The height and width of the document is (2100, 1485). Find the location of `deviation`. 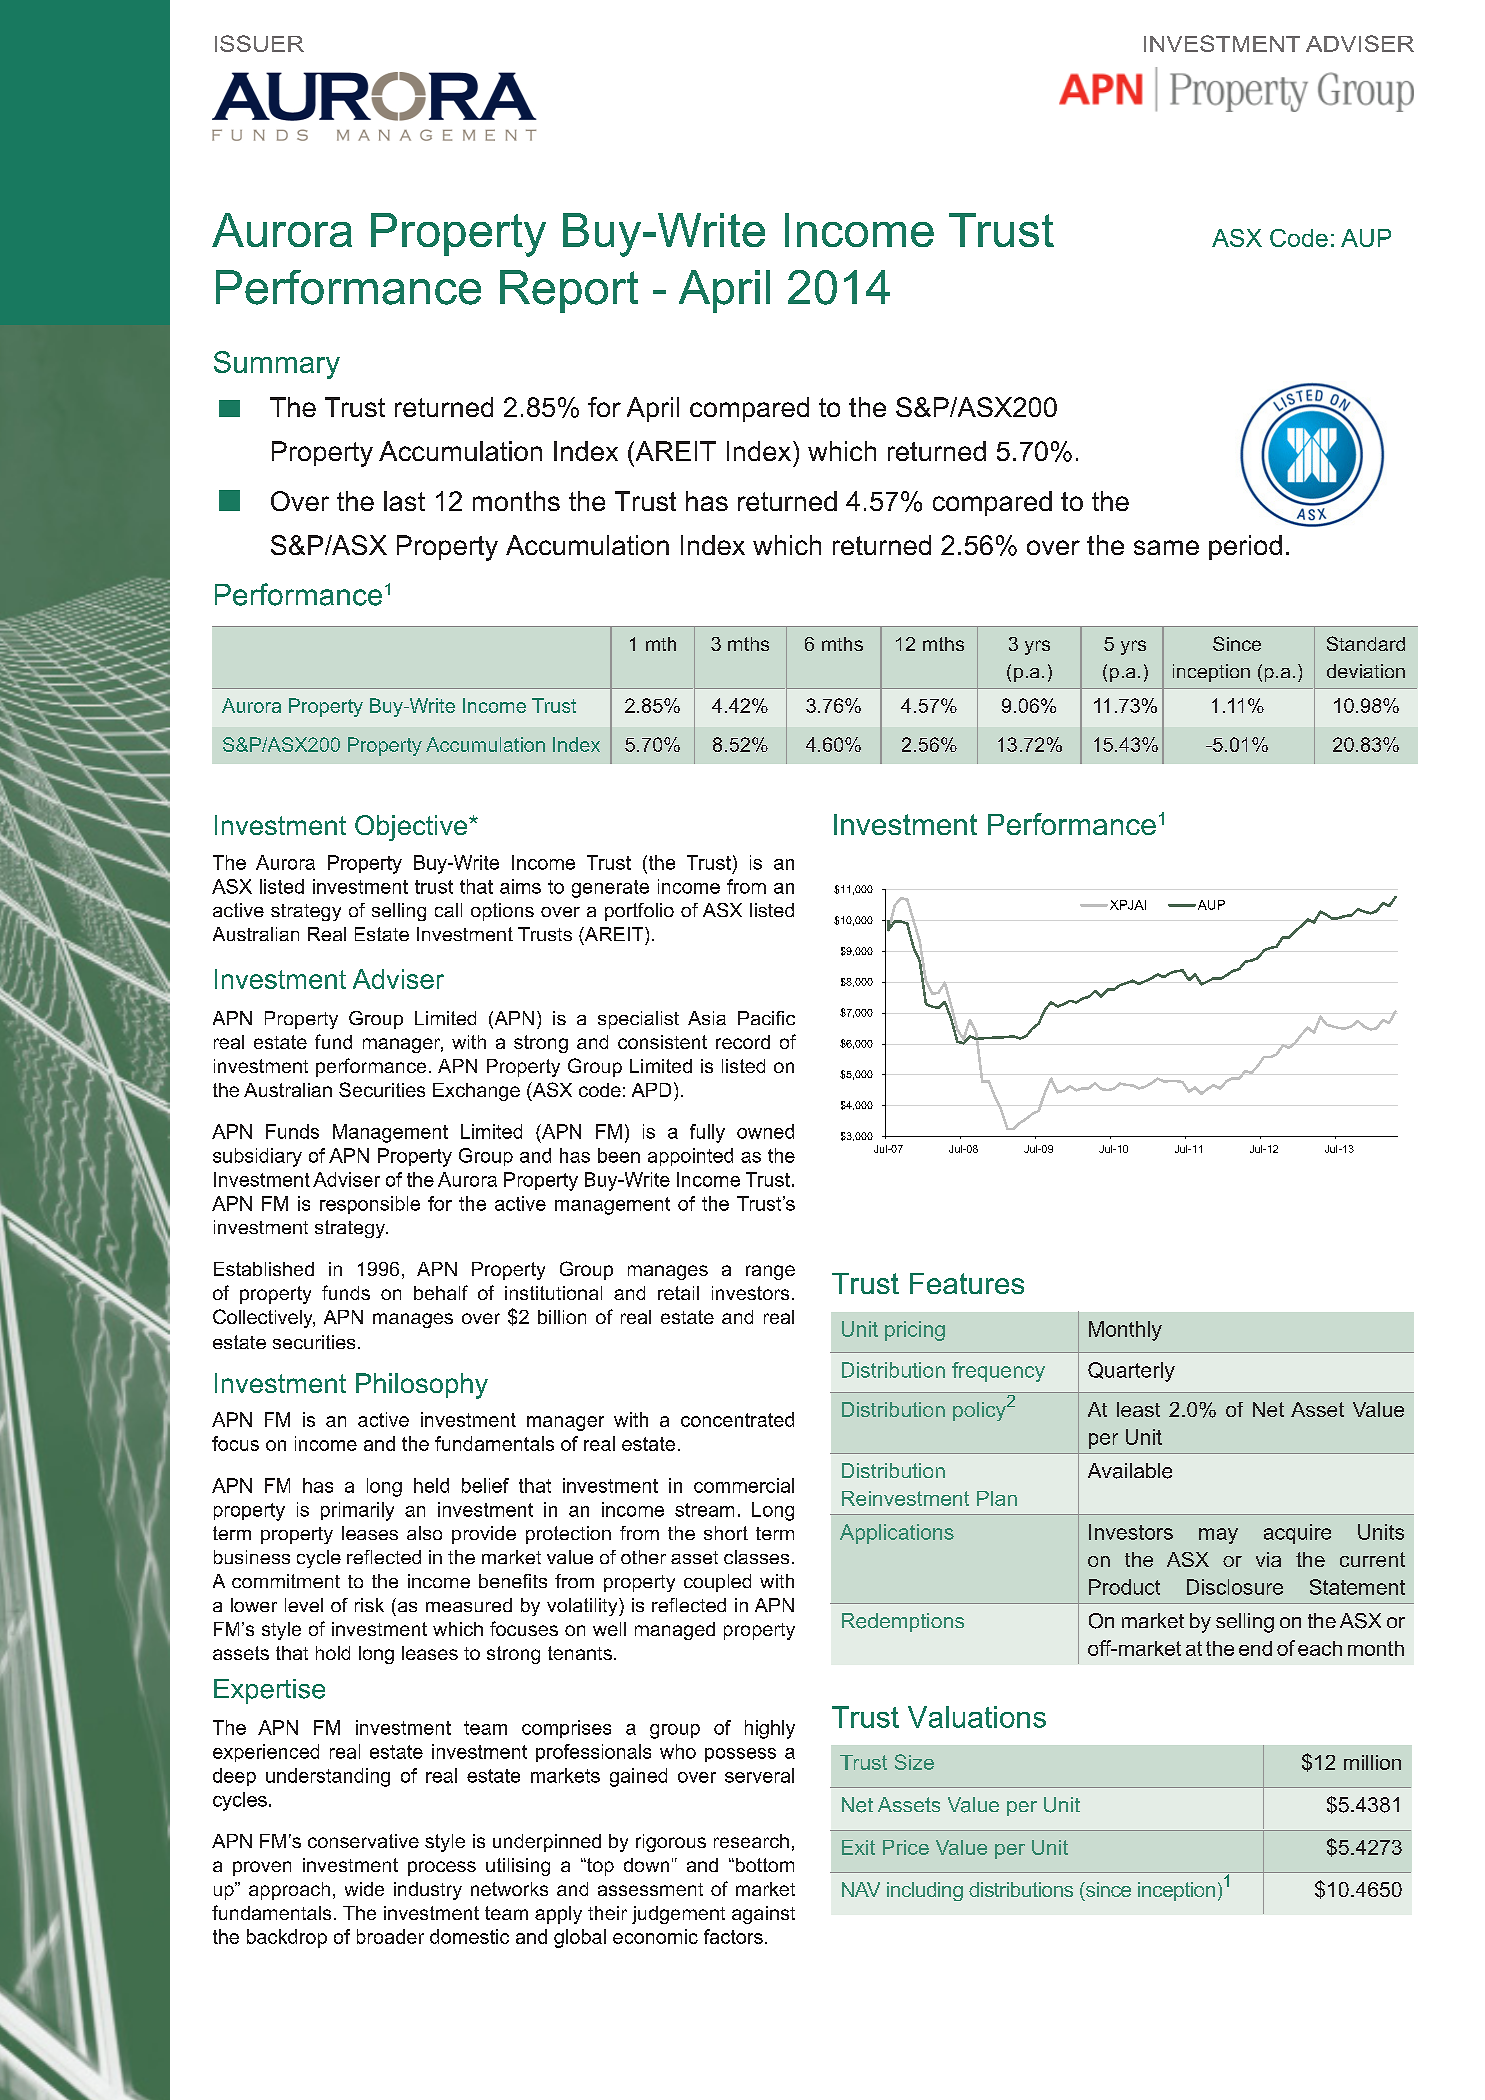

deviation is located at coordinates (1366, 671).
